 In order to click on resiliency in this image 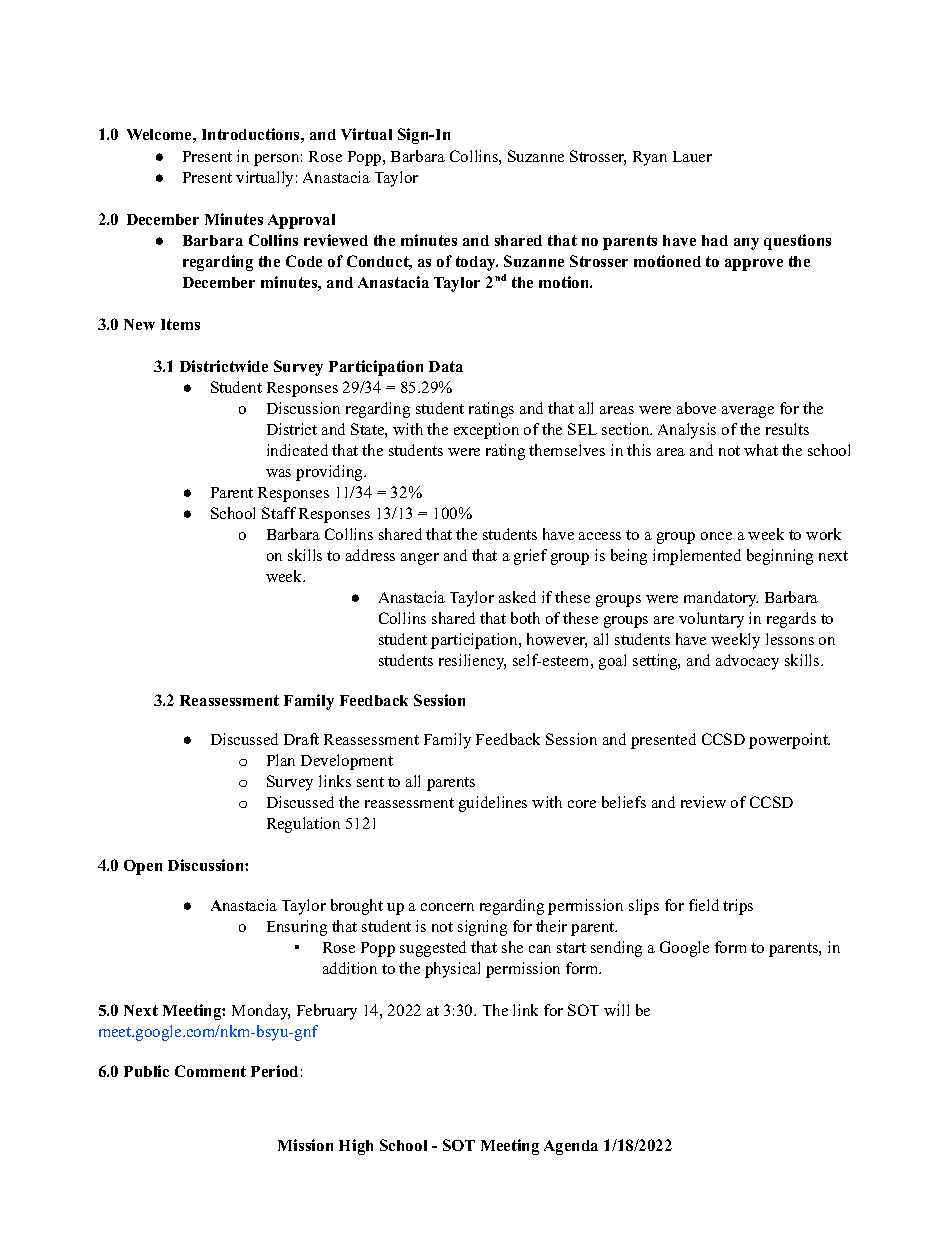, I will do `click(472, 662)`.
